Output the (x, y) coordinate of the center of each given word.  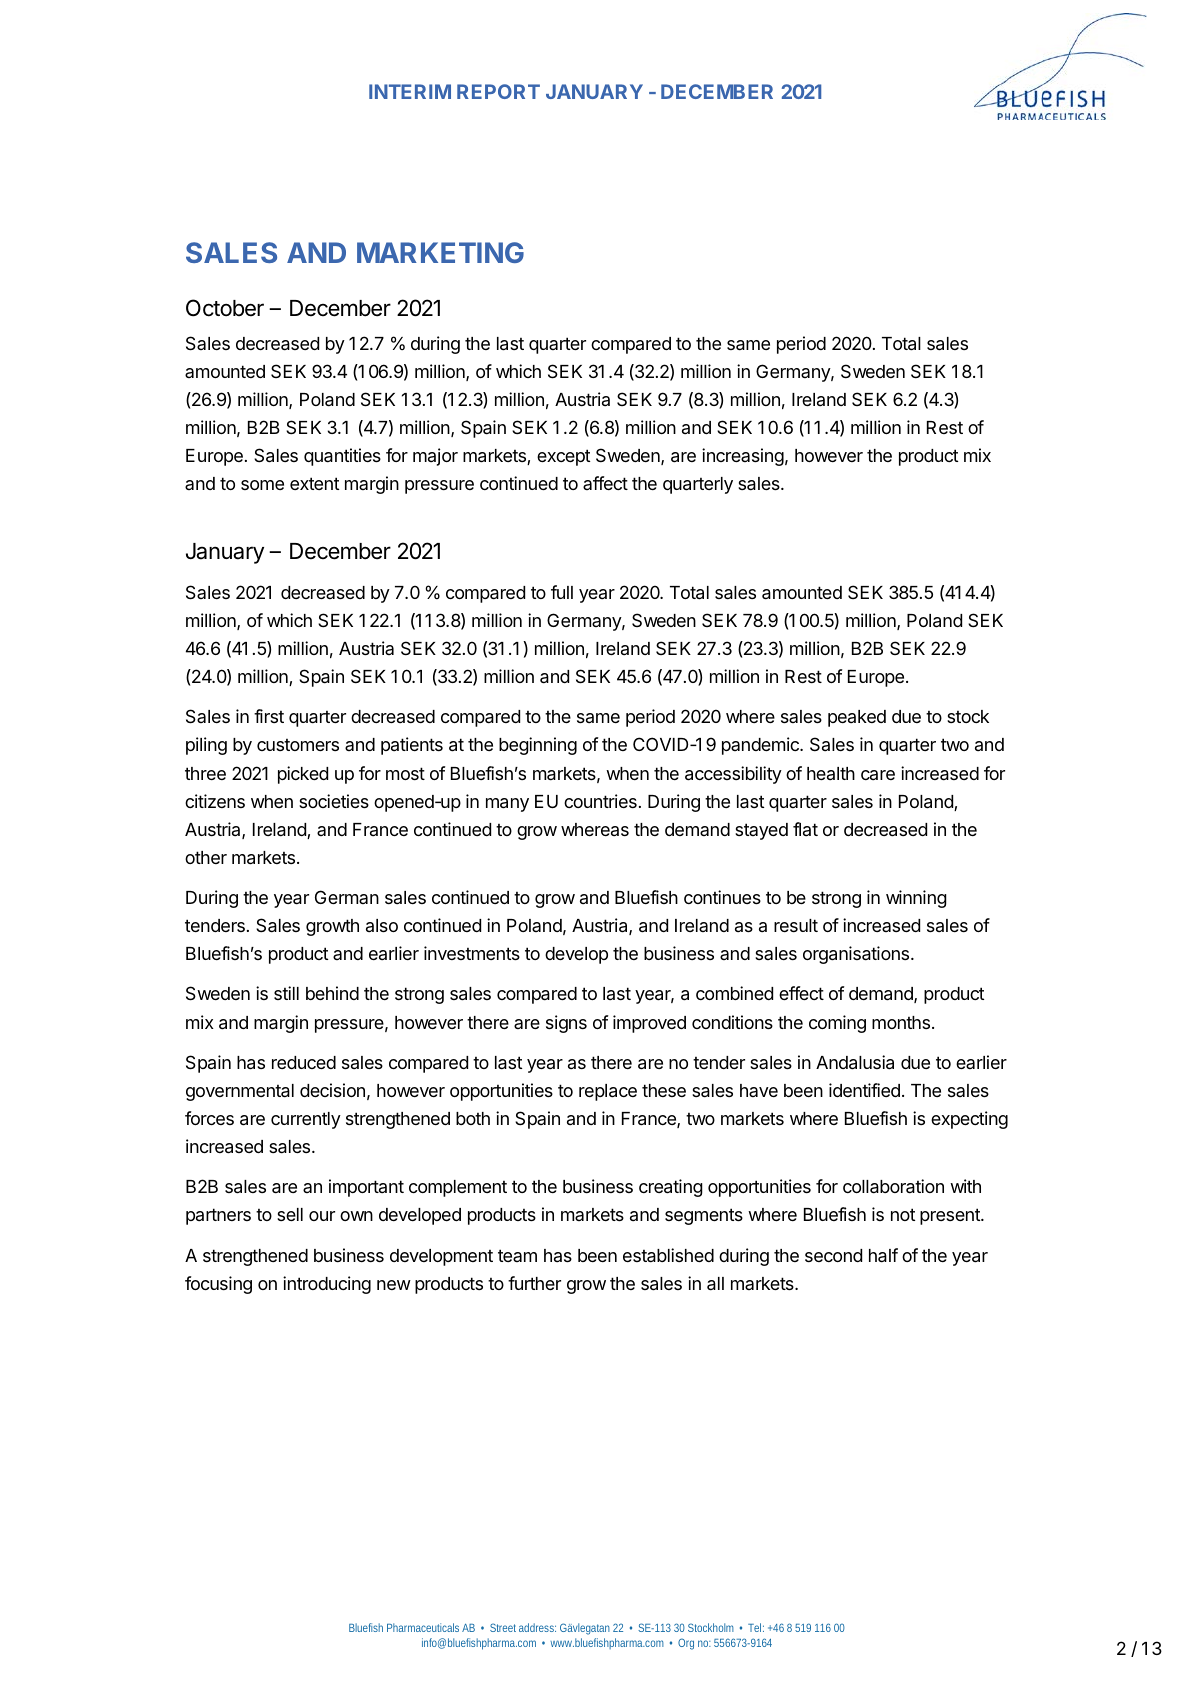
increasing (743, 457)
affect (605, 483)
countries (600, 801)
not (903, 1214)
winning (916, 899)
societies (334, 801)
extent (314, 483)
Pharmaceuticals (423, 1627)
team (517, 1255)
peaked (857, 718)
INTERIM (410, 91)
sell (290, 1214)
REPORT (498, 91)
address (537, 1627)
